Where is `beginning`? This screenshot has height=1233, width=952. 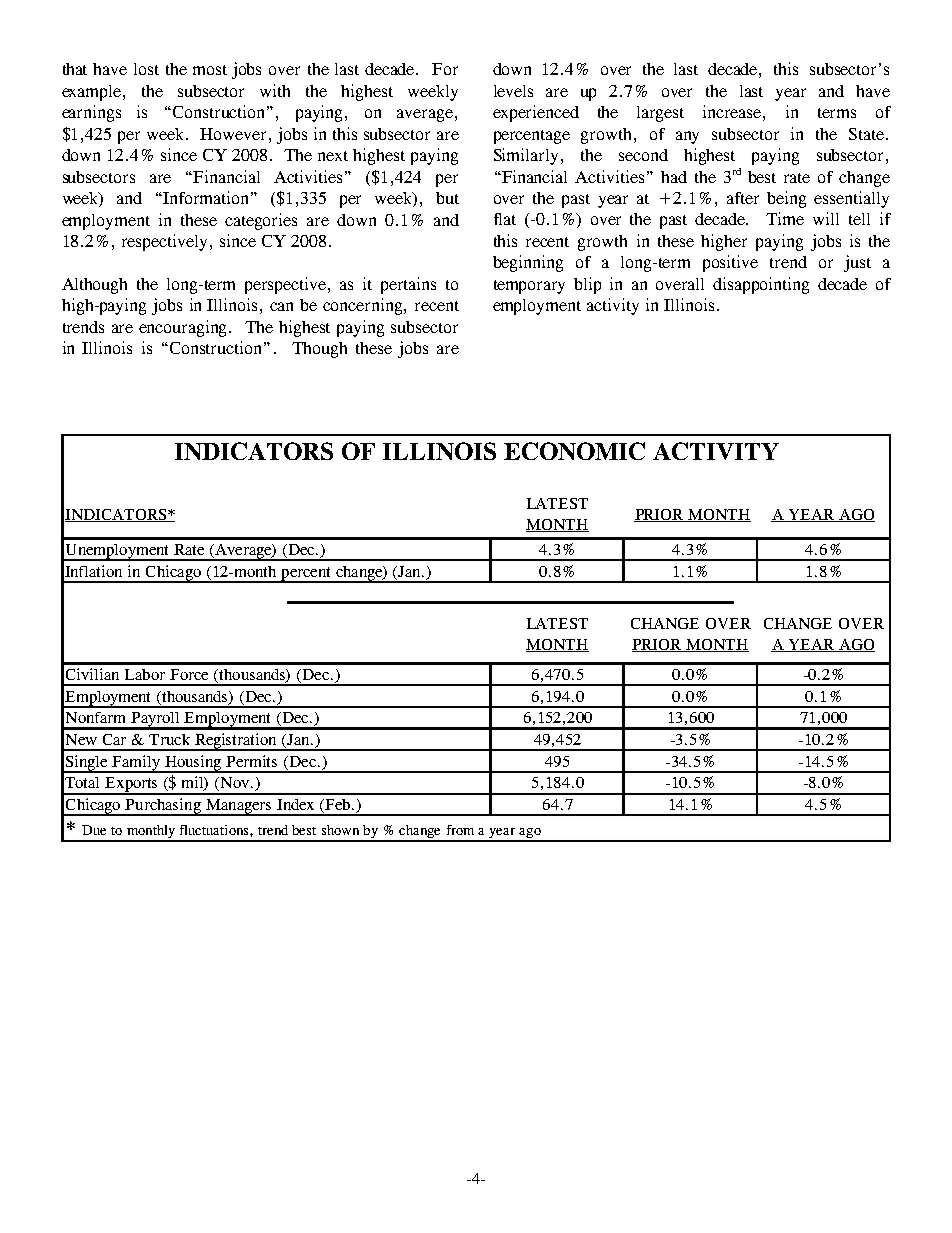
beginning is located at coordinates (528, 263).
